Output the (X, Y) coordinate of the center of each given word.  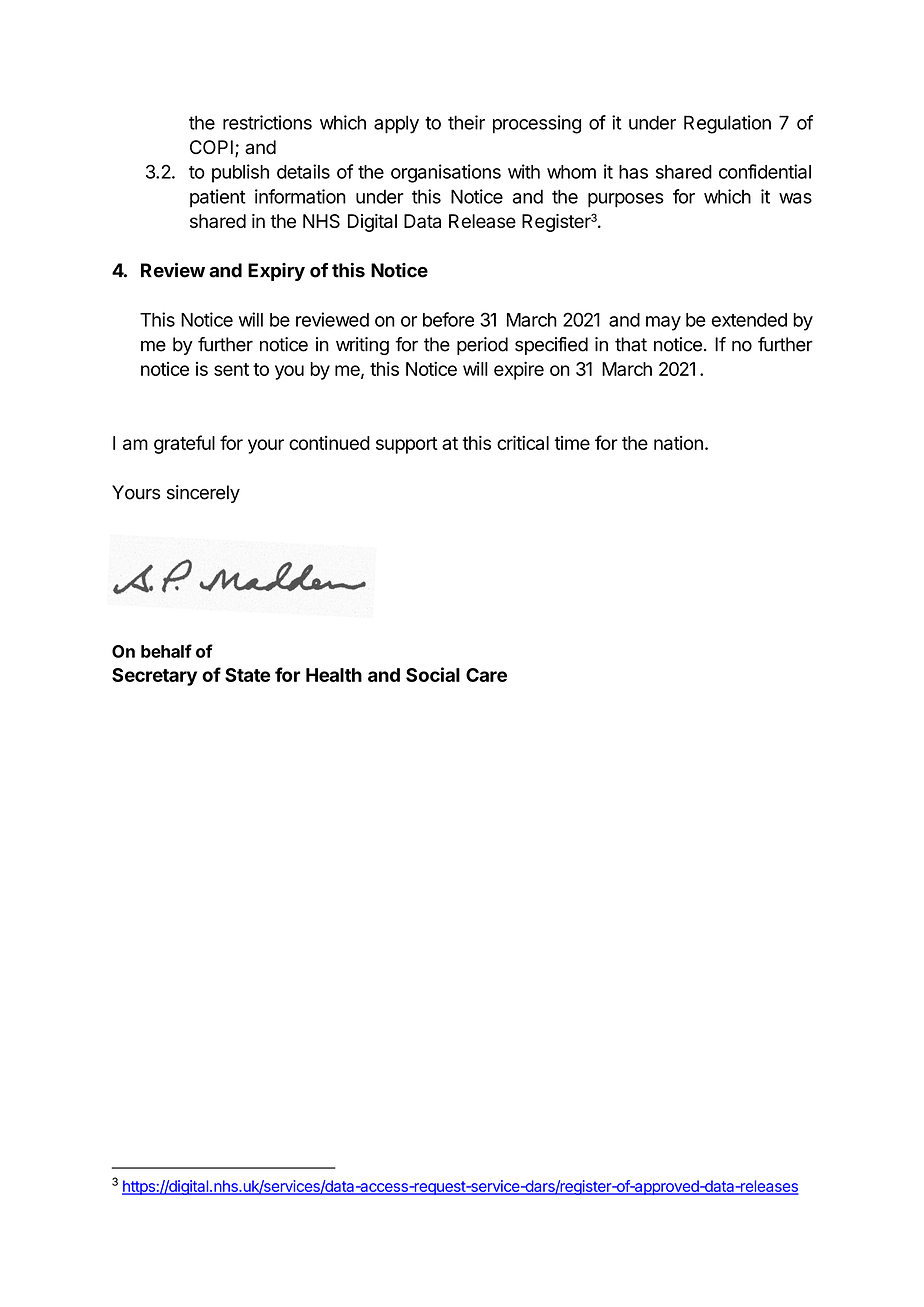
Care (486, 675)
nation (678, 443)
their (466, 122)
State (247, 675)
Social (433, 674)
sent (231, 369)
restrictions (267, 122)
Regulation (727, 124)
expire (519, 370)
